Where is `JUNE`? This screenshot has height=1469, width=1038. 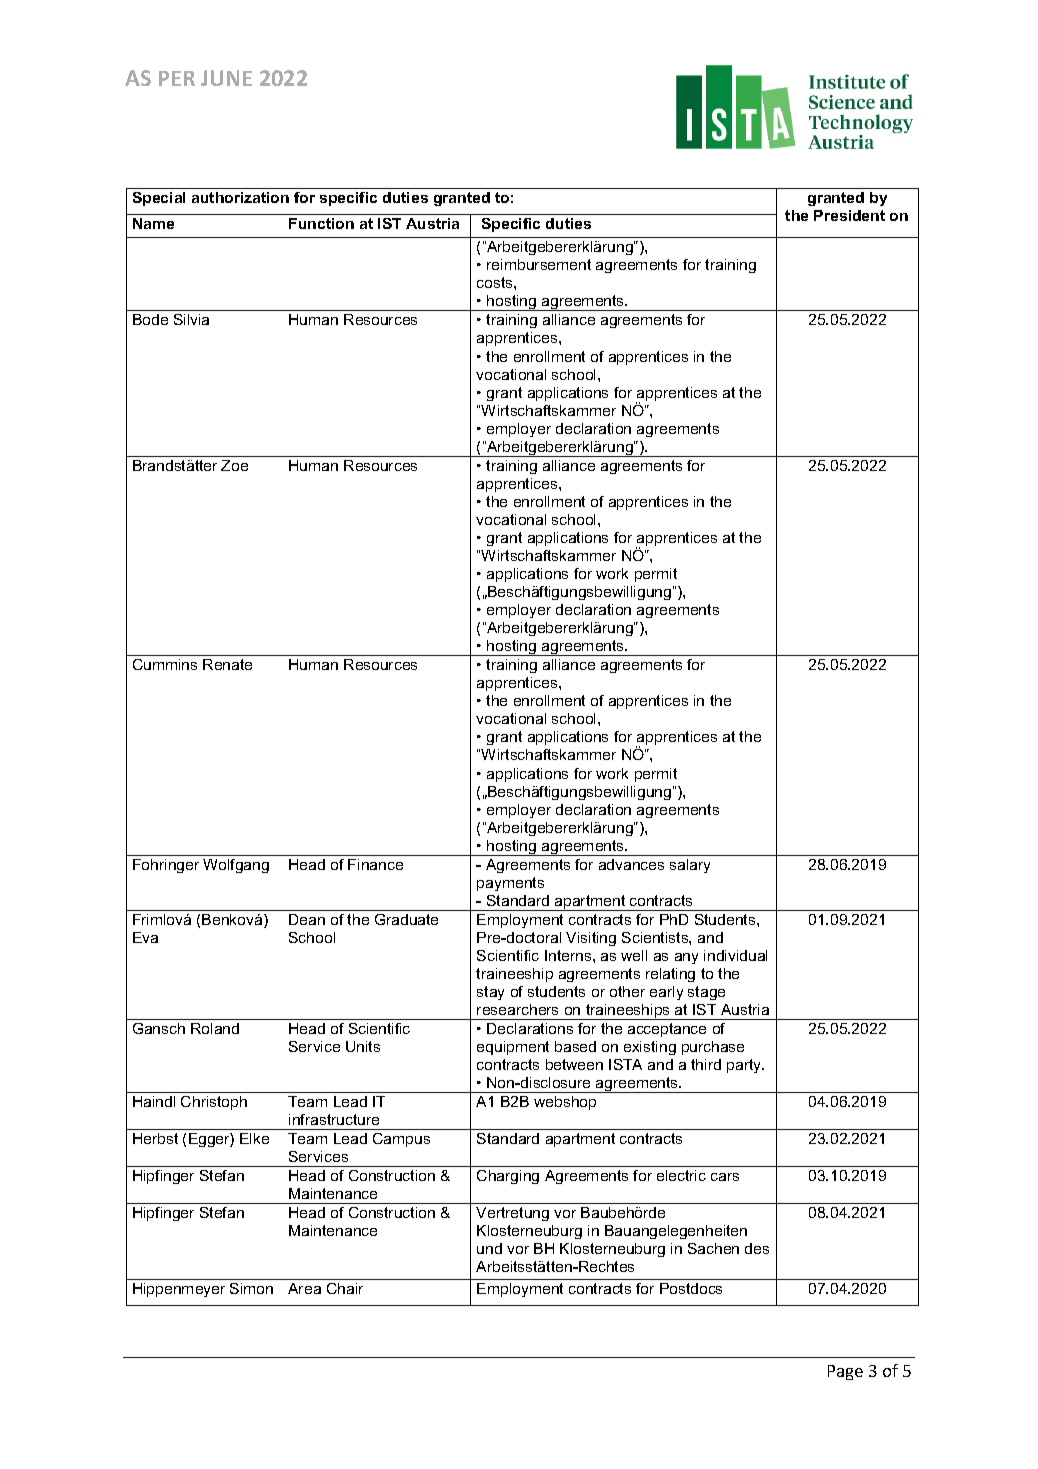 JUNE is located at coordinates (226, 78).
